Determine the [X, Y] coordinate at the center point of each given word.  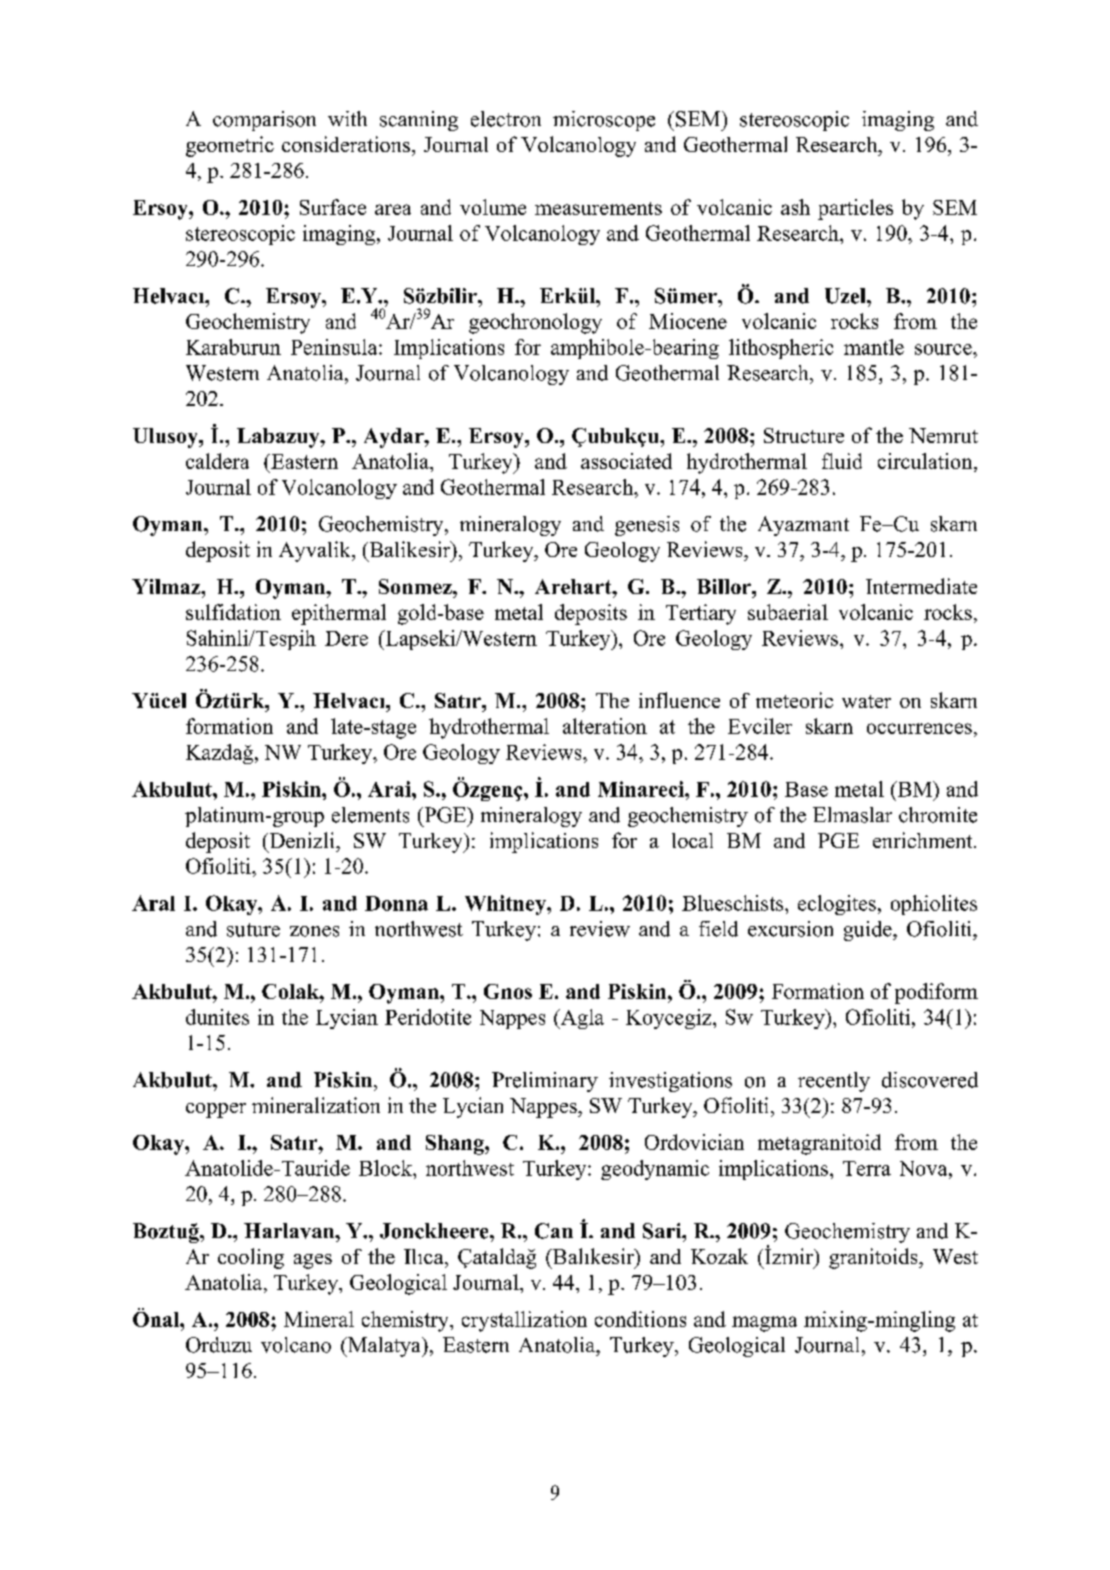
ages [313, 1261]
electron [506, 119]
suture [253, 930]
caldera [217, 461]
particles [855, 209]
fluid [842, 461]
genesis [647, 526]
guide [869, 931]
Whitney [506, 905]
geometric [230, 146]
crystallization [524, 1321]
